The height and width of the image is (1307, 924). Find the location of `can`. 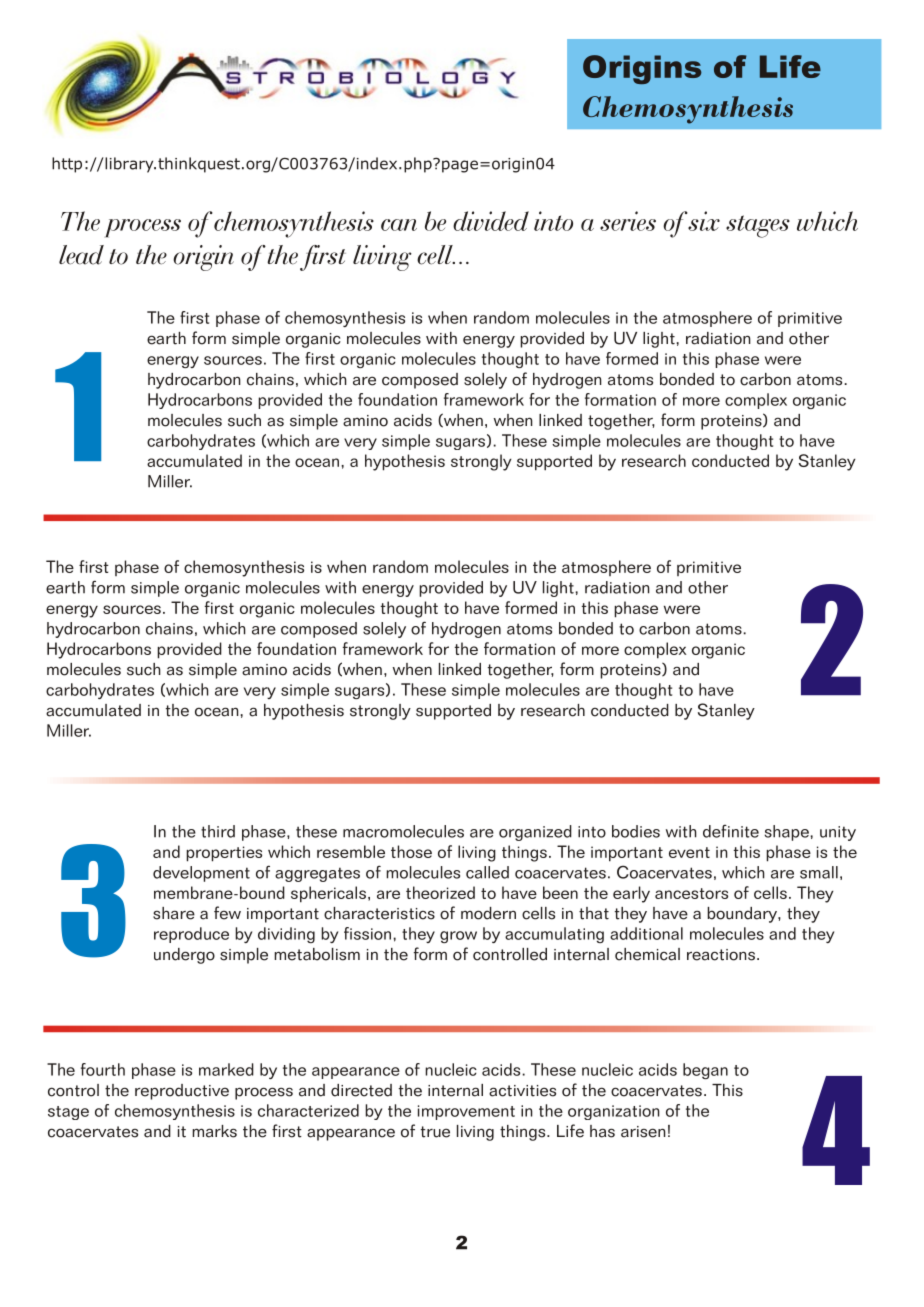

can is located at coordinates (399, 225).
